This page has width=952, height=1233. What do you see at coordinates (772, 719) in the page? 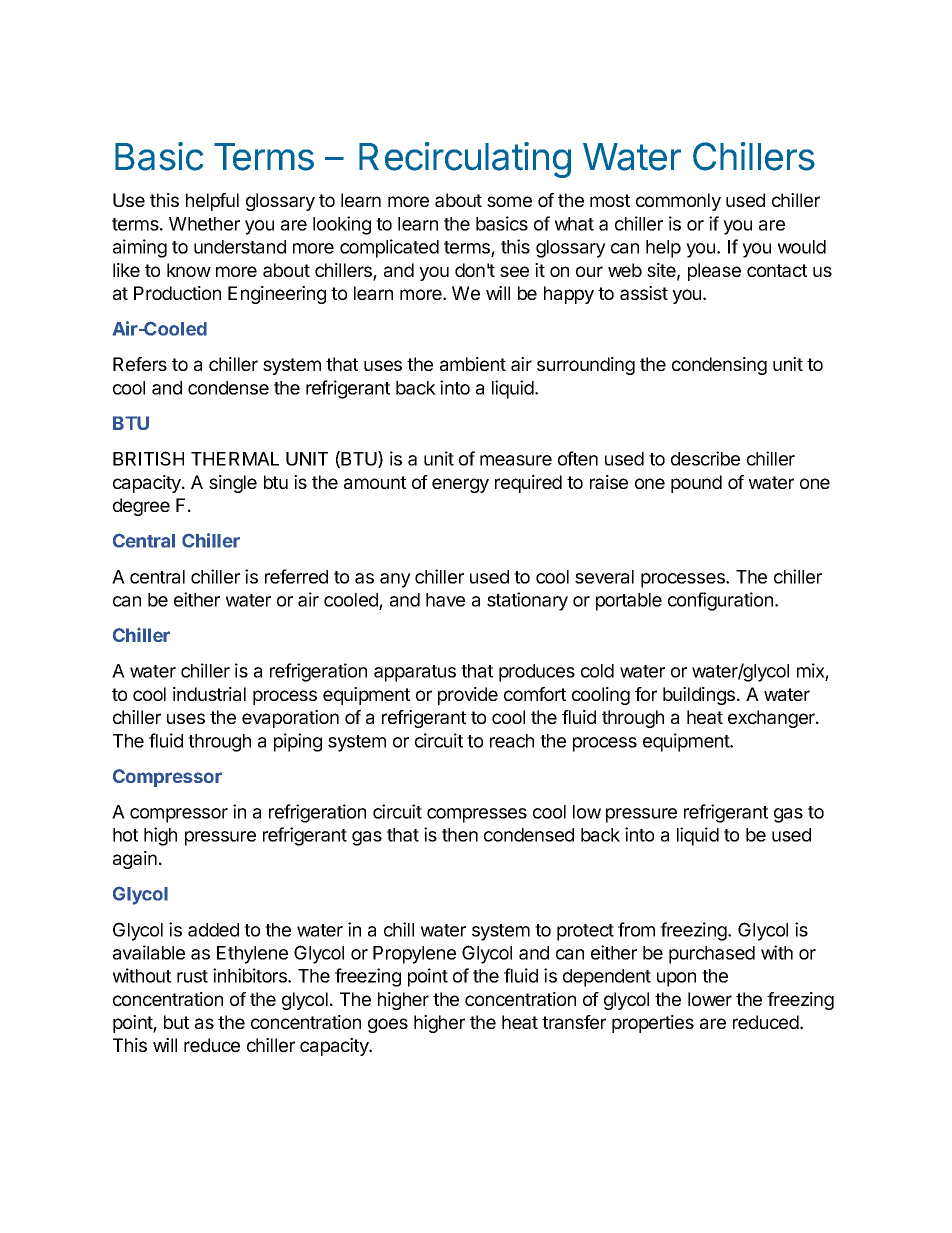
I see `exchanger` at bounding box center [772, 719].
